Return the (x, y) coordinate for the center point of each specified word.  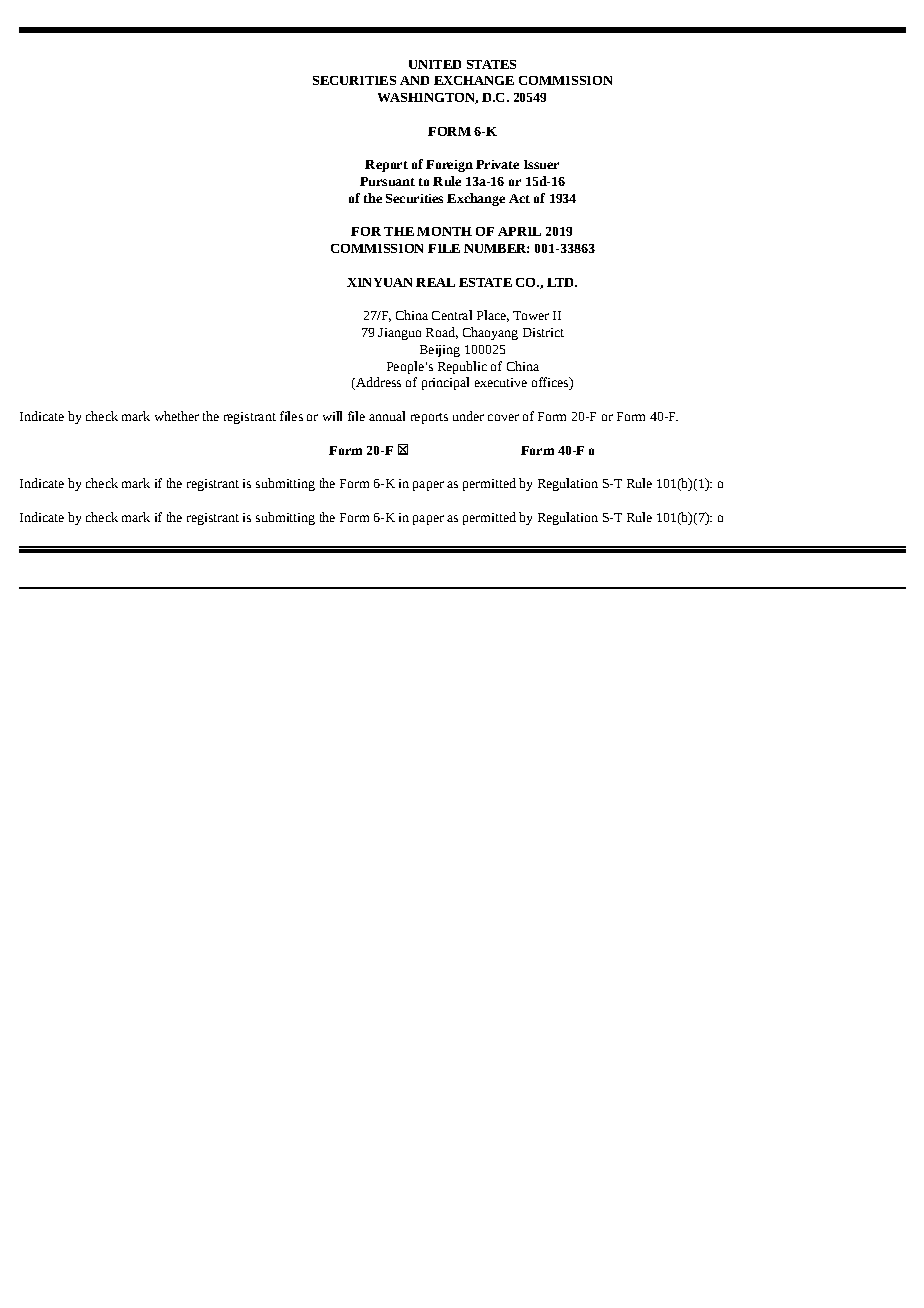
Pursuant (387, 181)
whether (177, 416)
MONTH (444, 231)
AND (414, 80)
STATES (491, 64)
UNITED (435, 64)
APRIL (519, 231)
